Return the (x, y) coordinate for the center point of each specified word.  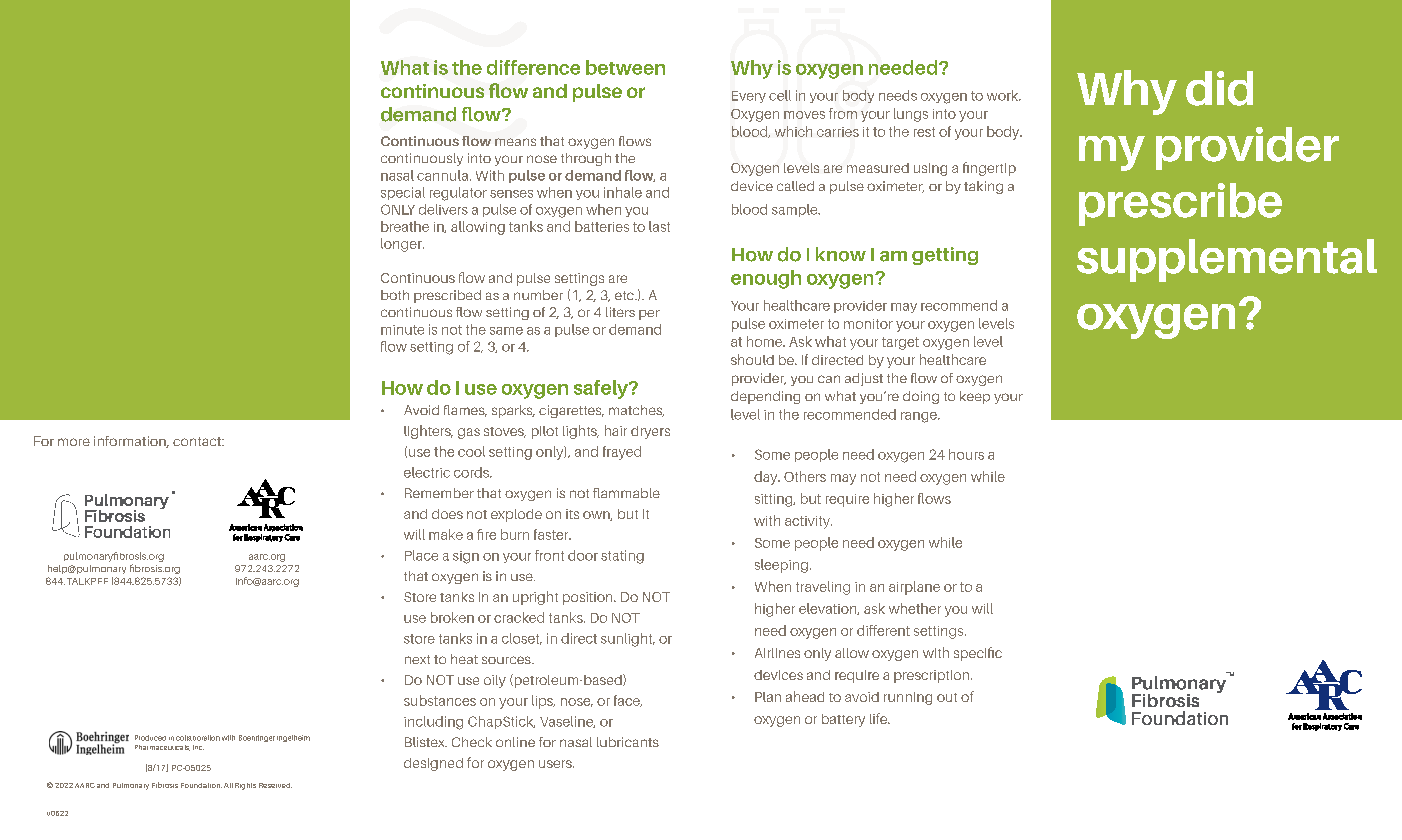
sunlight (628, 640)
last (659, 226)
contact (198, 441)
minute (402, 330)
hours (966, 454)
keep (975, 397)
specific (978, 654)
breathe (405, 226)
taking (983, 187)
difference (533, 67)
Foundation (201, 785)
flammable (626, 493)
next (417, 659)
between (625, 67)
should (752, 359)
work (1004, 95)
